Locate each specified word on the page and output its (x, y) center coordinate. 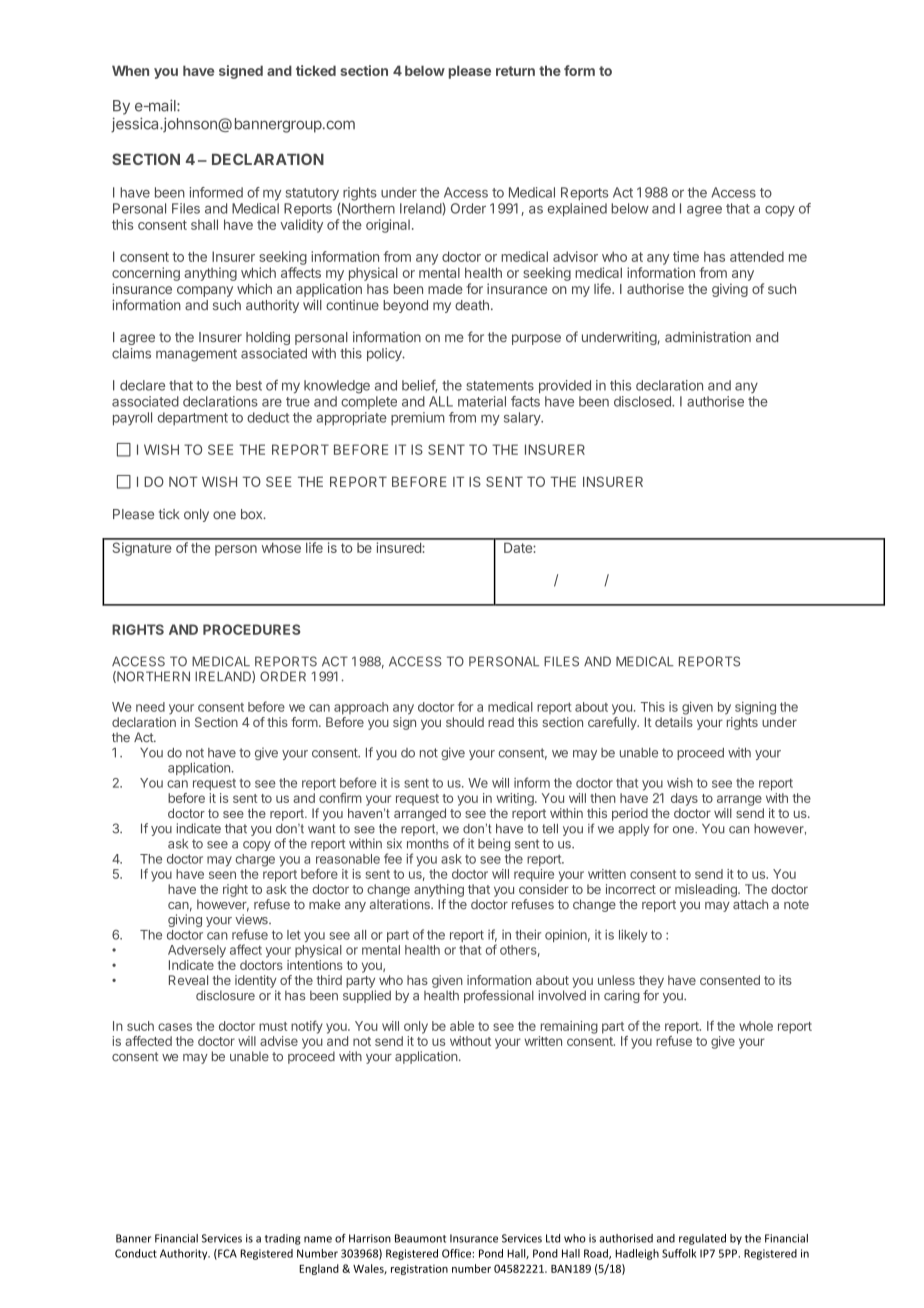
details (674, 722)
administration (708, 337)
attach (750, 904)
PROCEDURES (251, 629)
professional (499, 996)
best (249, 385)
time (686, 256)
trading (283, 1239)
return (515, 71)
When (130, 70)
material (482, 401)
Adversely (197, 951)
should (465, 722)
